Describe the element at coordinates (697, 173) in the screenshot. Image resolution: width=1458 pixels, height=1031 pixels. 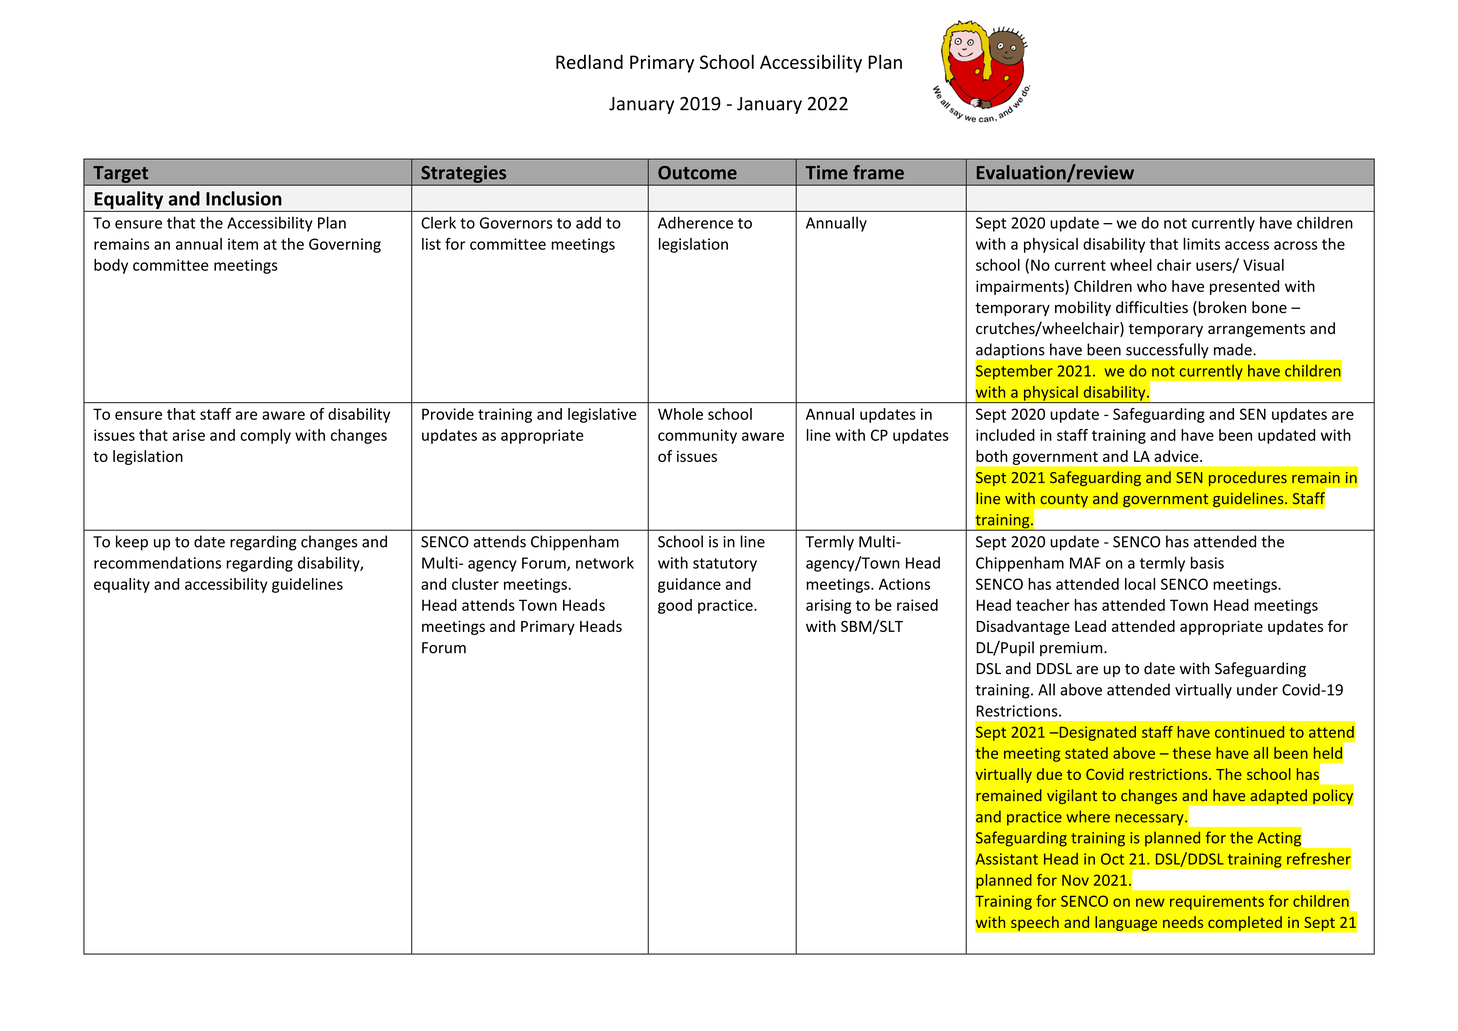
I see `Outcome` at that location.
